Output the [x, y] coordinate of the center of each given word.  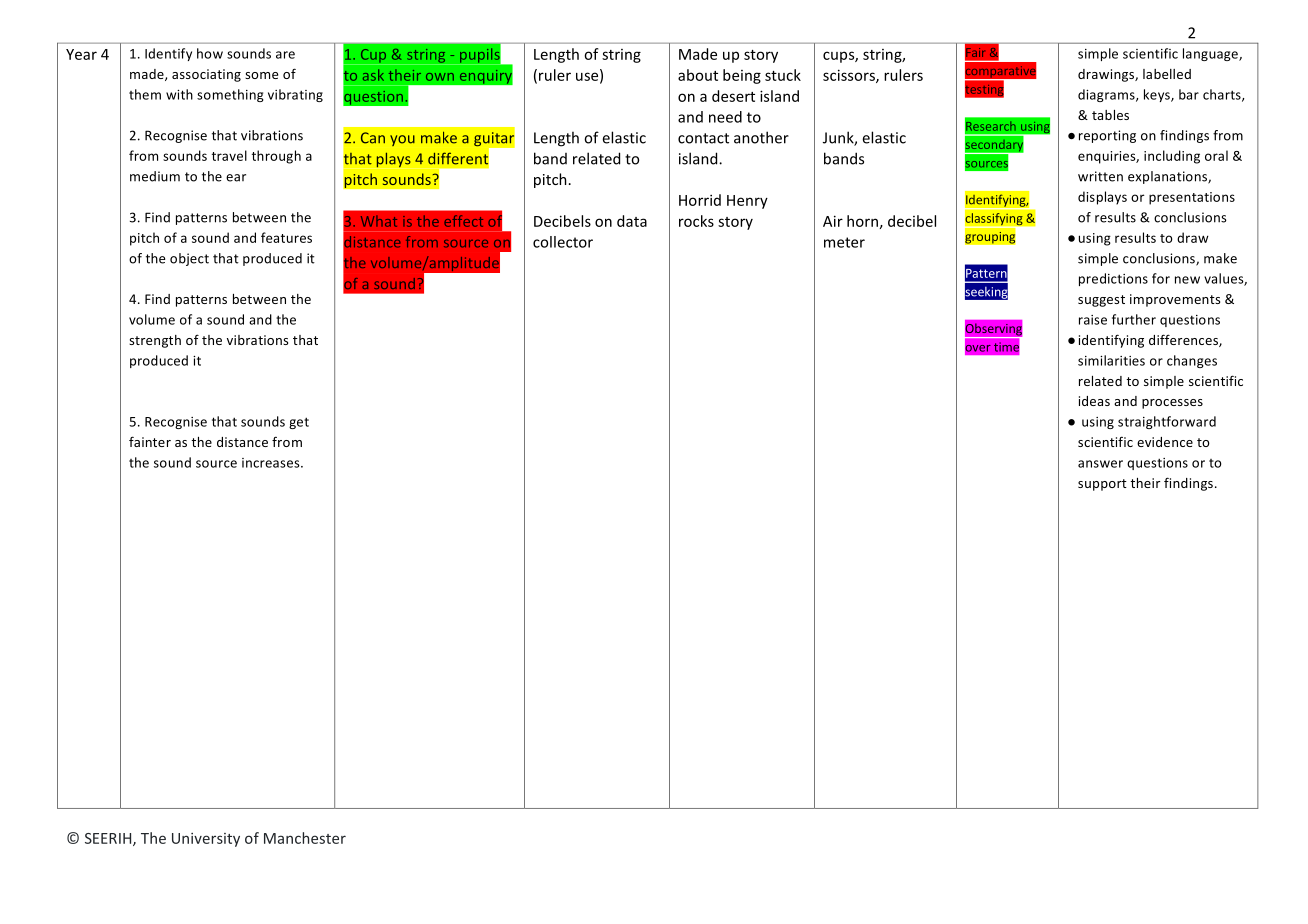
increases [272, 463]
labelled [1167, 74]
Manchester [305, 838]
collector [563, 242]
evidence [1165, 442]
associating [206, 75]
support [1102, 485]
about [698, 75]
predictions [1113, 279]
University [206, 840]
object [189, 259]
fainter [150, 441]
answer [1100, 464]
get [299, 423]
